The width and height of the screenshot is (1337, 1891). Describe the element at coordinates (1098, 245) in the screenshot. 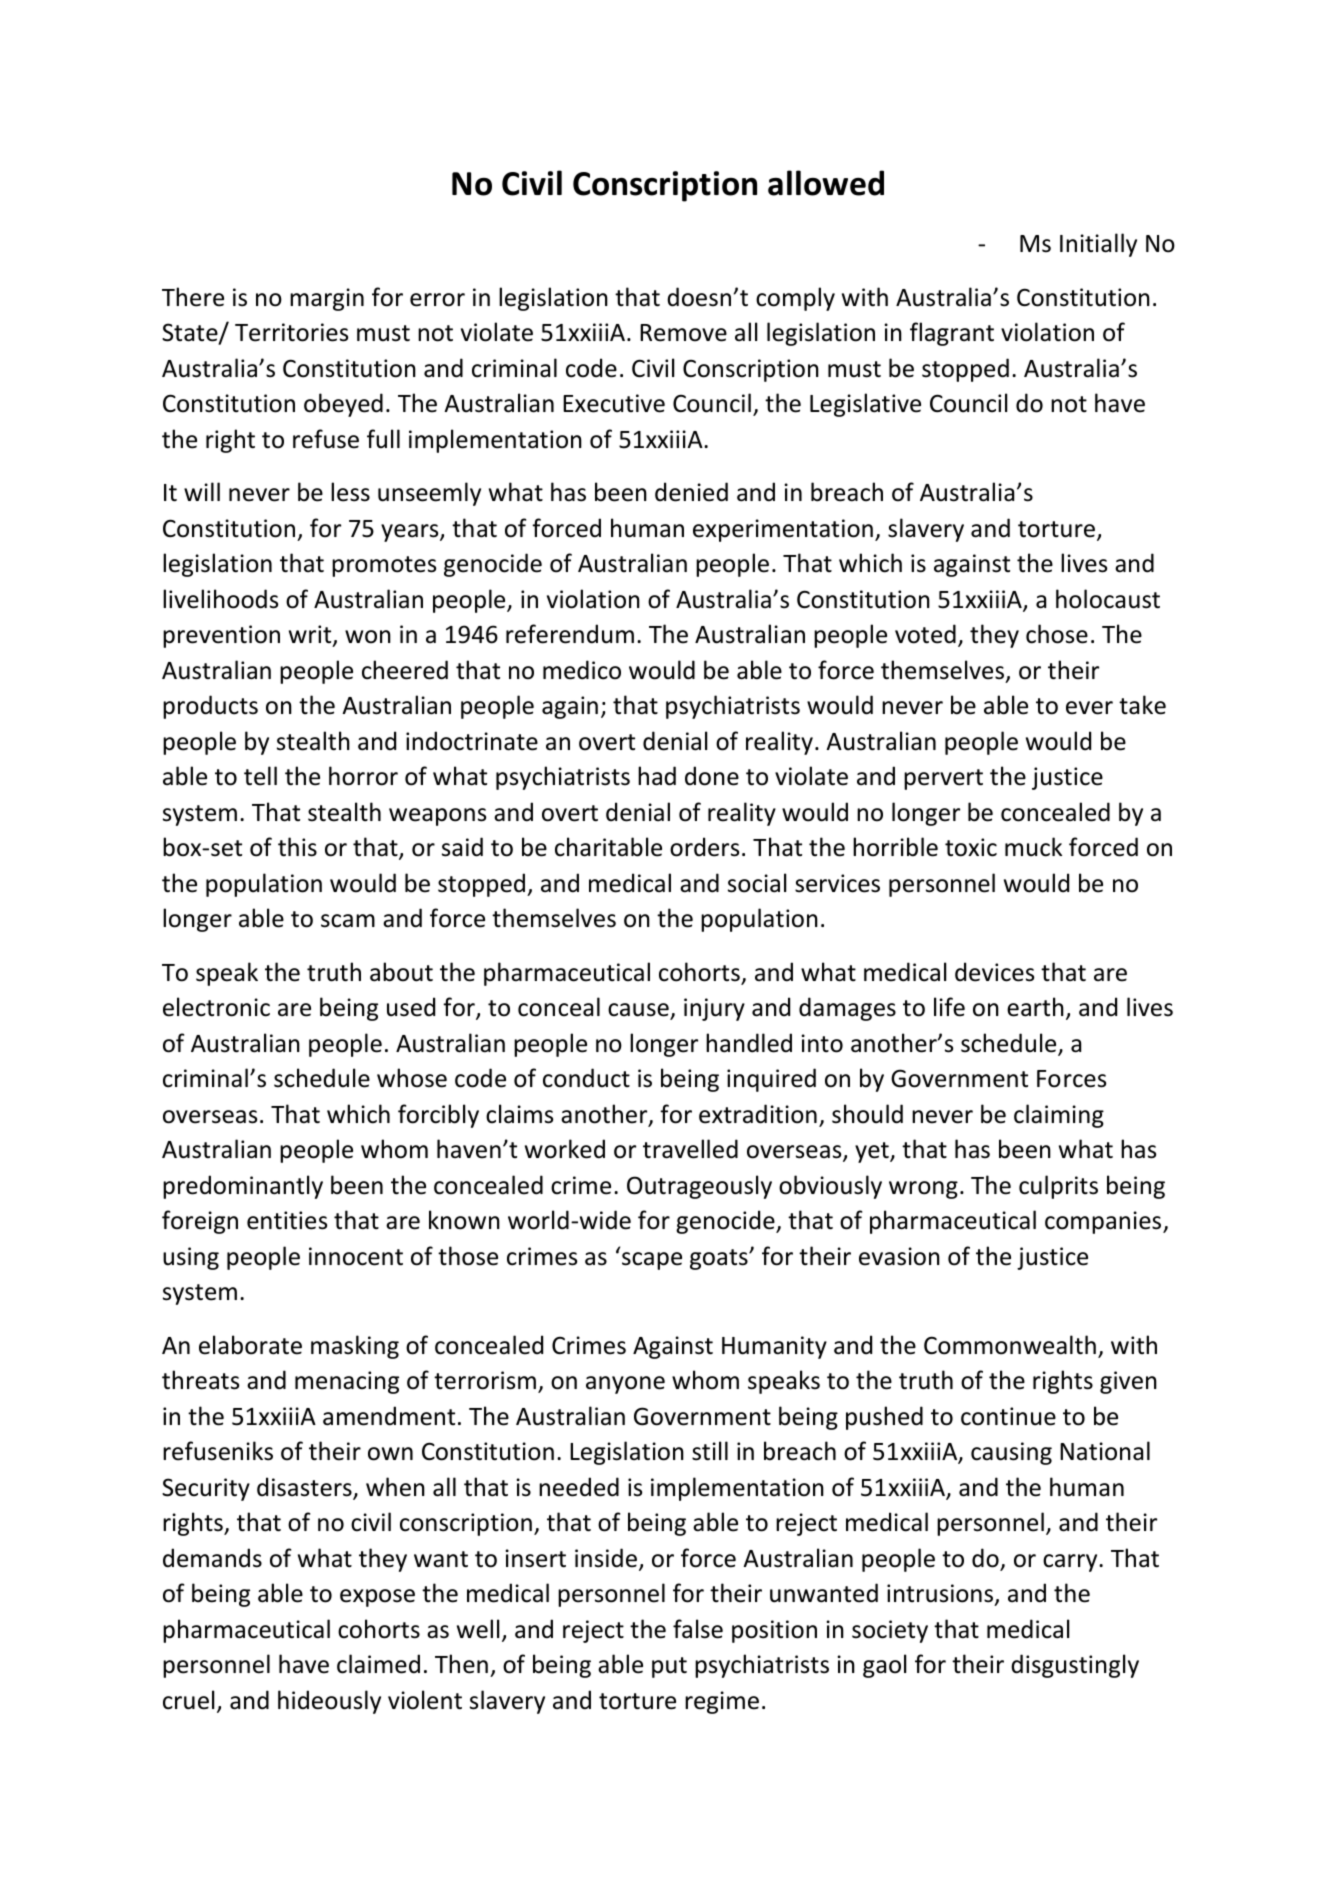

I see `Initially` at that location.
